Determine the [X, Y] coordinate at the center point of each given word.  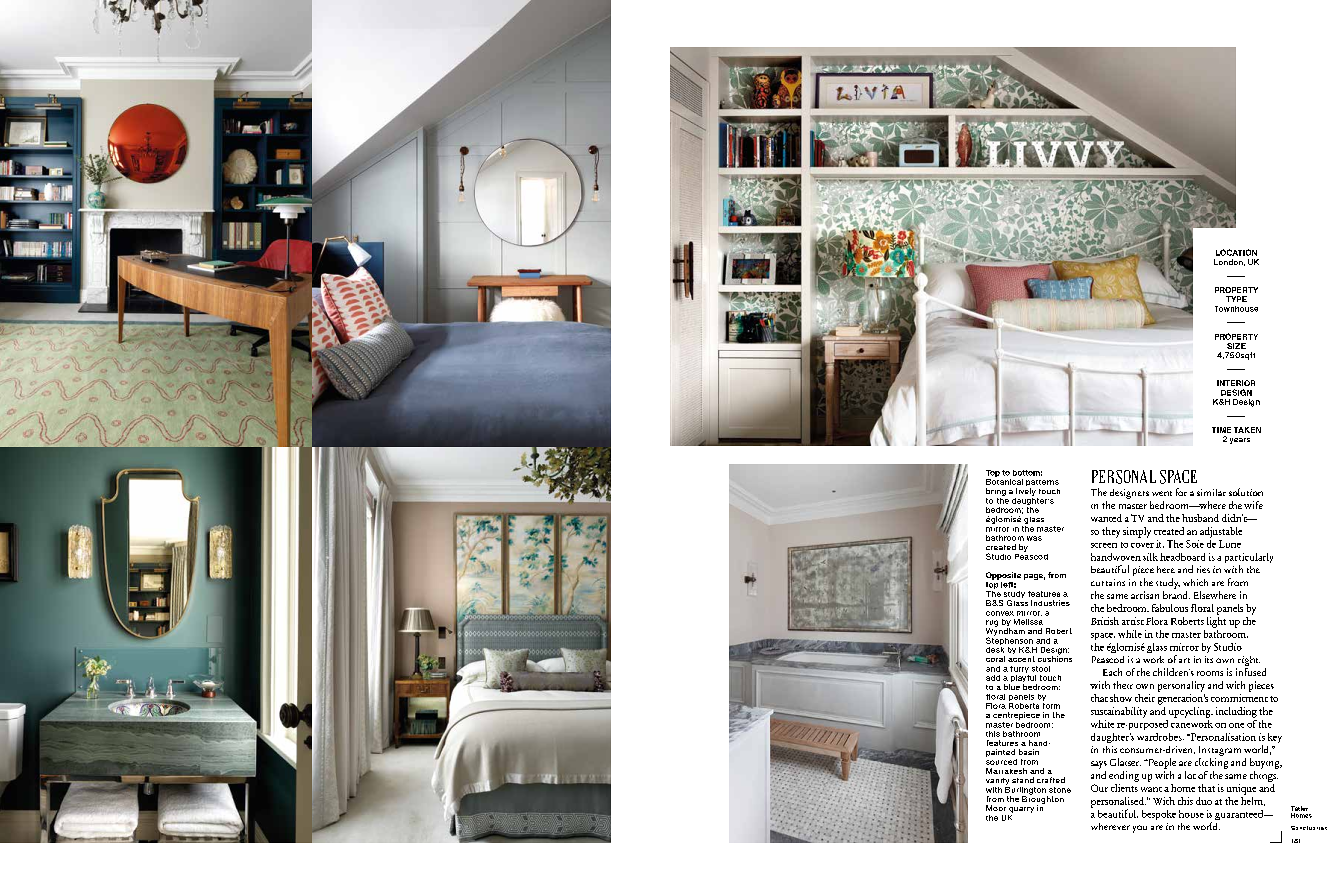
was [1034, 538]
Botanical [1004, 480]
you [1140, 829]
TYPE [1236, 299]
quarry [1021, 810]
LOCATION [1236, 252]
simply [1137, 532]
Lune [1230, 544]
